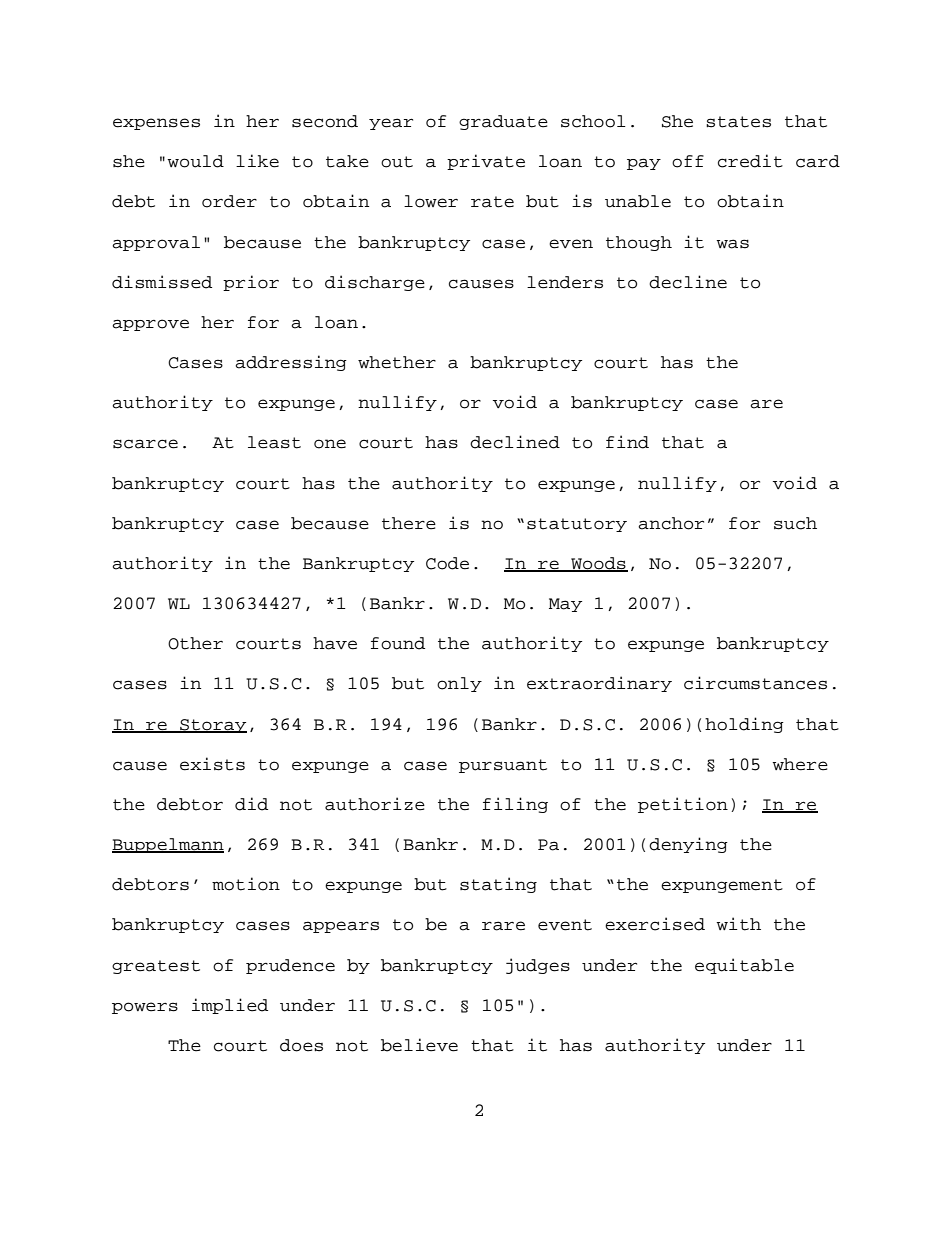 The image size is (952, 1233). Describe the element at coordinates (274, 442) in the screenshot. I see `least` at that location.
